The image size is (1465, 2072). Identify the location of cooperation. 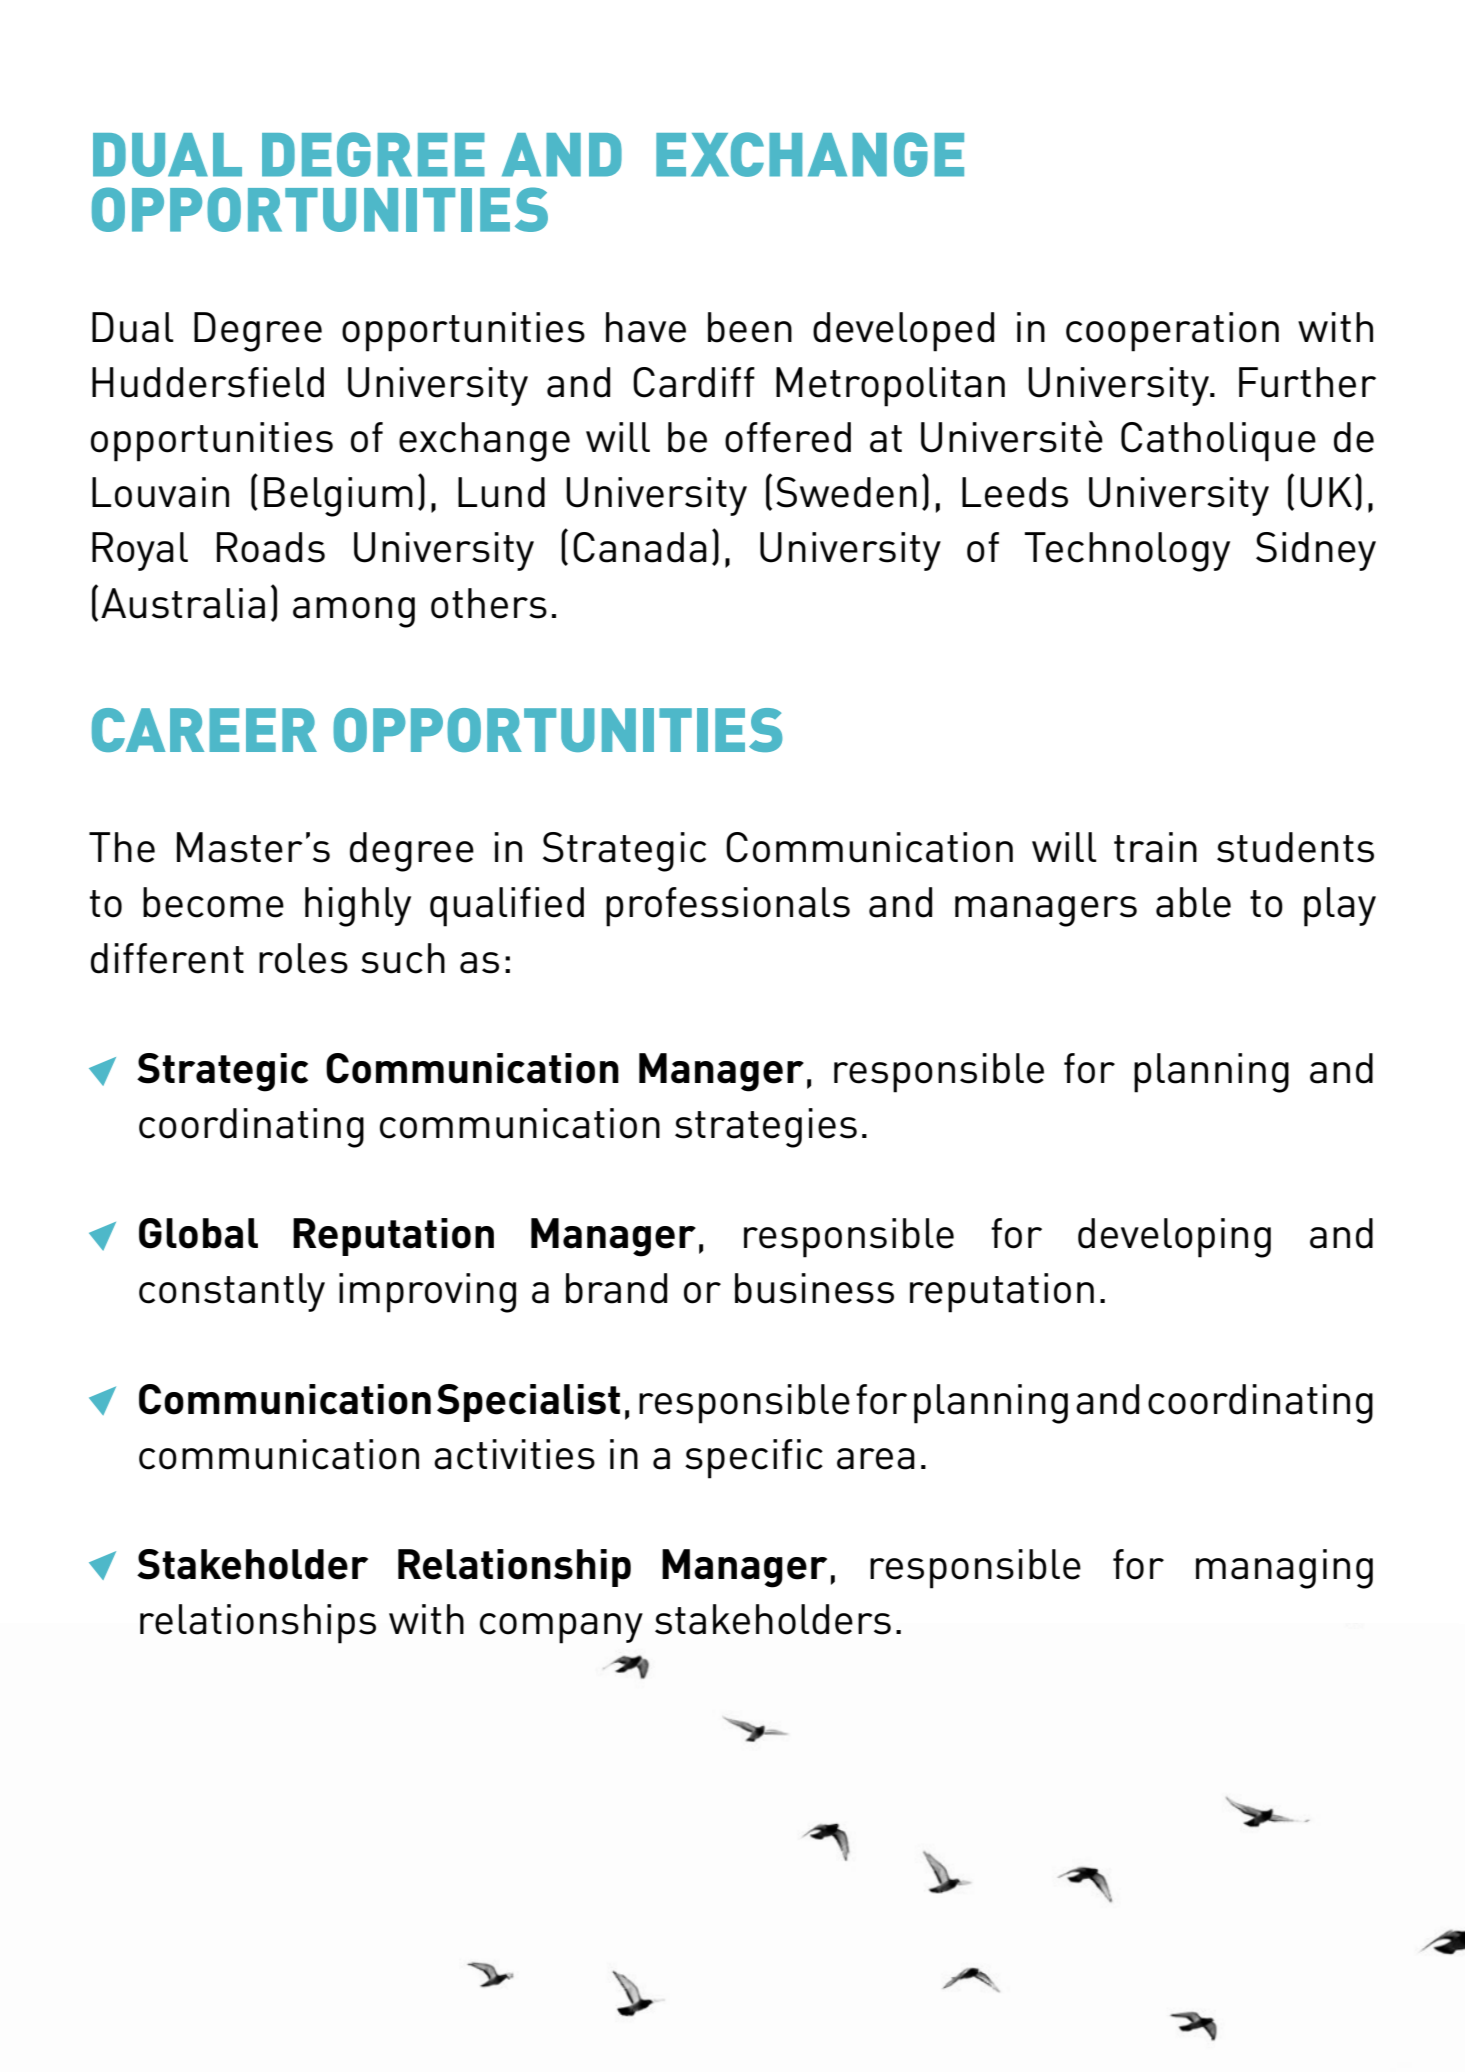
(1172, 332).
